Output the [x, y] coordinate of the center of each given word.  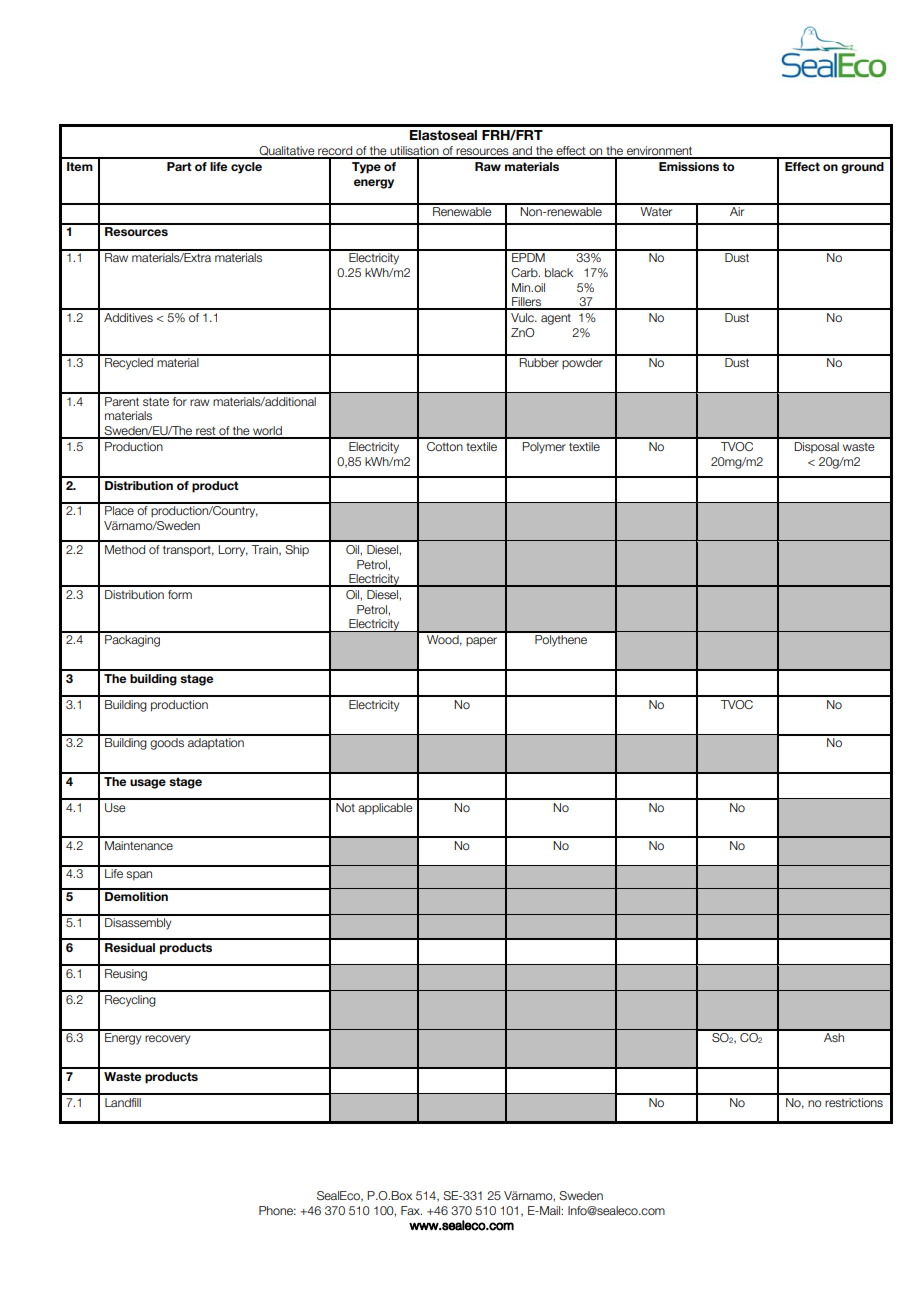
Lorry [233, 551]
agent [556, 319]
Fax [411, 1210]
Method [125, 549]
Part [179, 166]
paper [481, 642]
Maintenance [139, 845]
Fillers [527, 303]
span [139, 876]
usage [148, 784]
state [156, 401]
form [180, 594]
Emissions [689, 166]
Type [366, 168]
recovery [167, 1040]
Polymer [544, 448]
